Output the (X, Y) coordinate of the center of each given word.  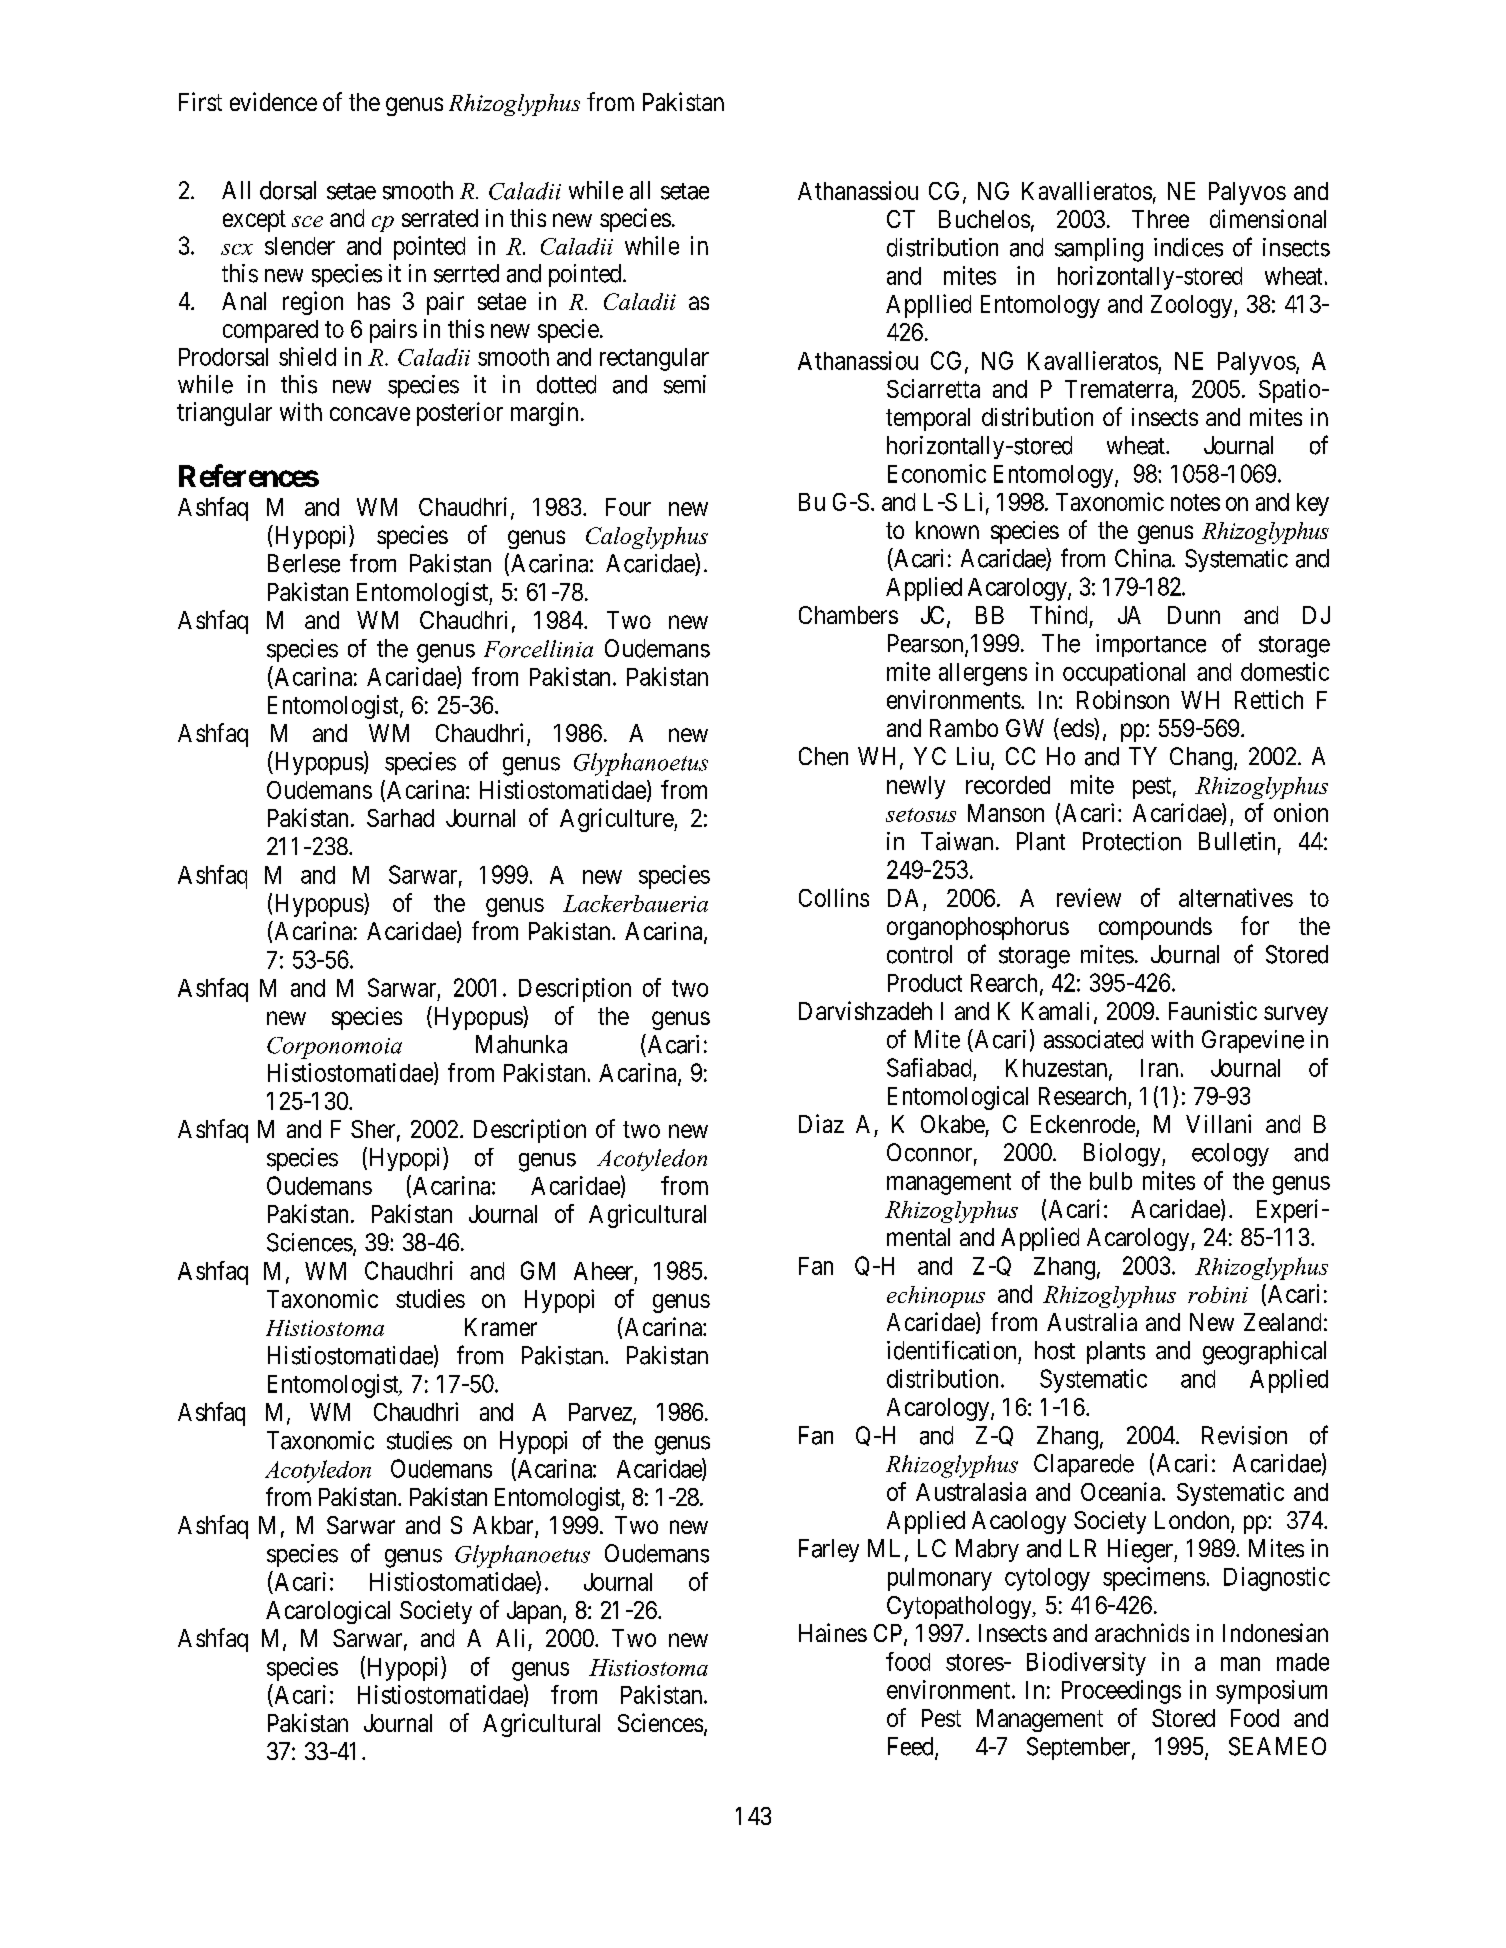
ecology (1230, 1155)
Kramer (501, 1327)
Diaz (821, 1123)
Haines (833, 1632)
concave (370, 414)
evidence (273, 101)
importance (1151, 645)
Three (1160, 219)
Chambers (848, 615)
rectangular (654, 359)
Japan (535, 1612)
